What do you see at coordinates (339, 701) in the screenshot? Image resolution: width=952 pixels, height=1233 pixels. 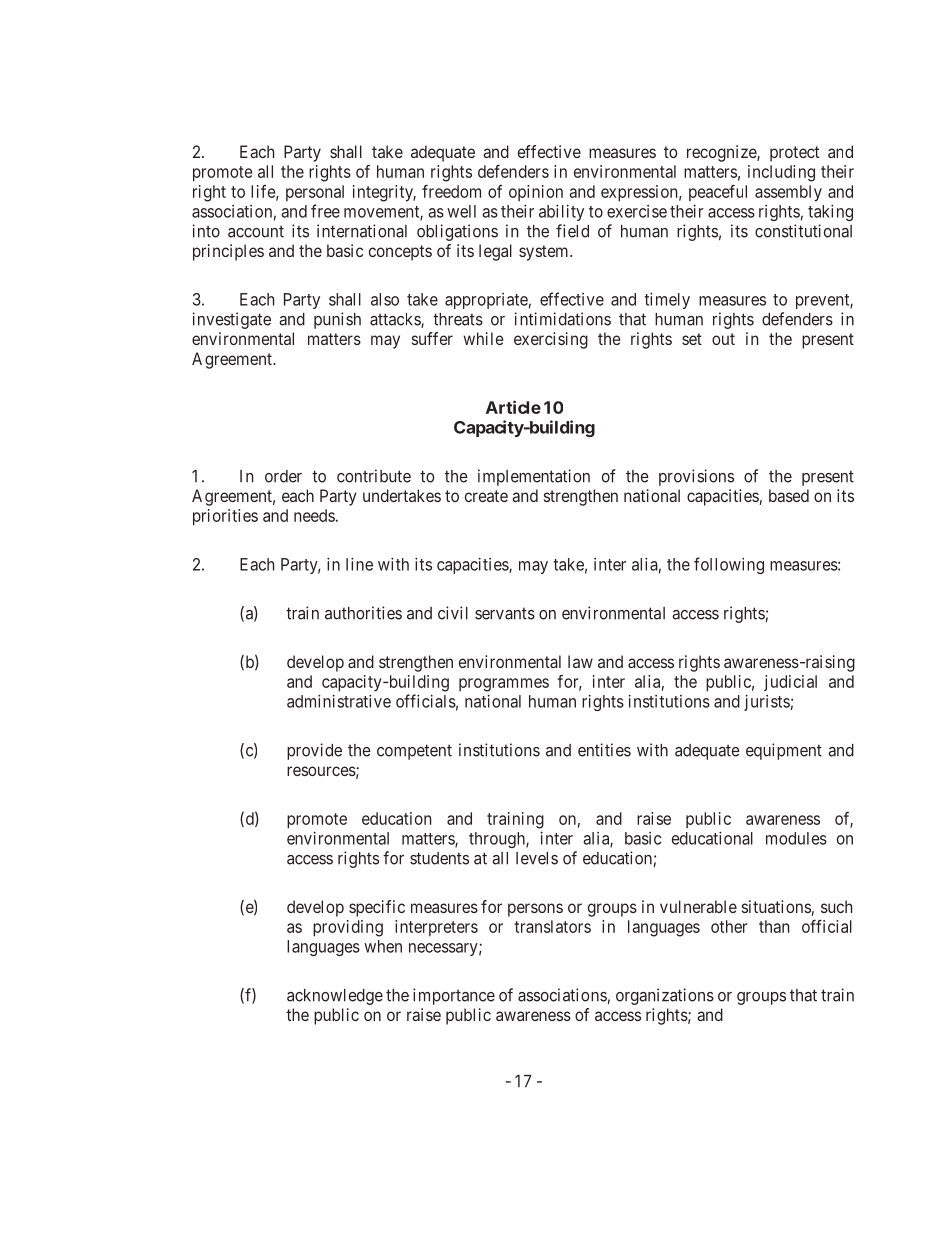 I see `administrative` at bounding box center [339, 701].
